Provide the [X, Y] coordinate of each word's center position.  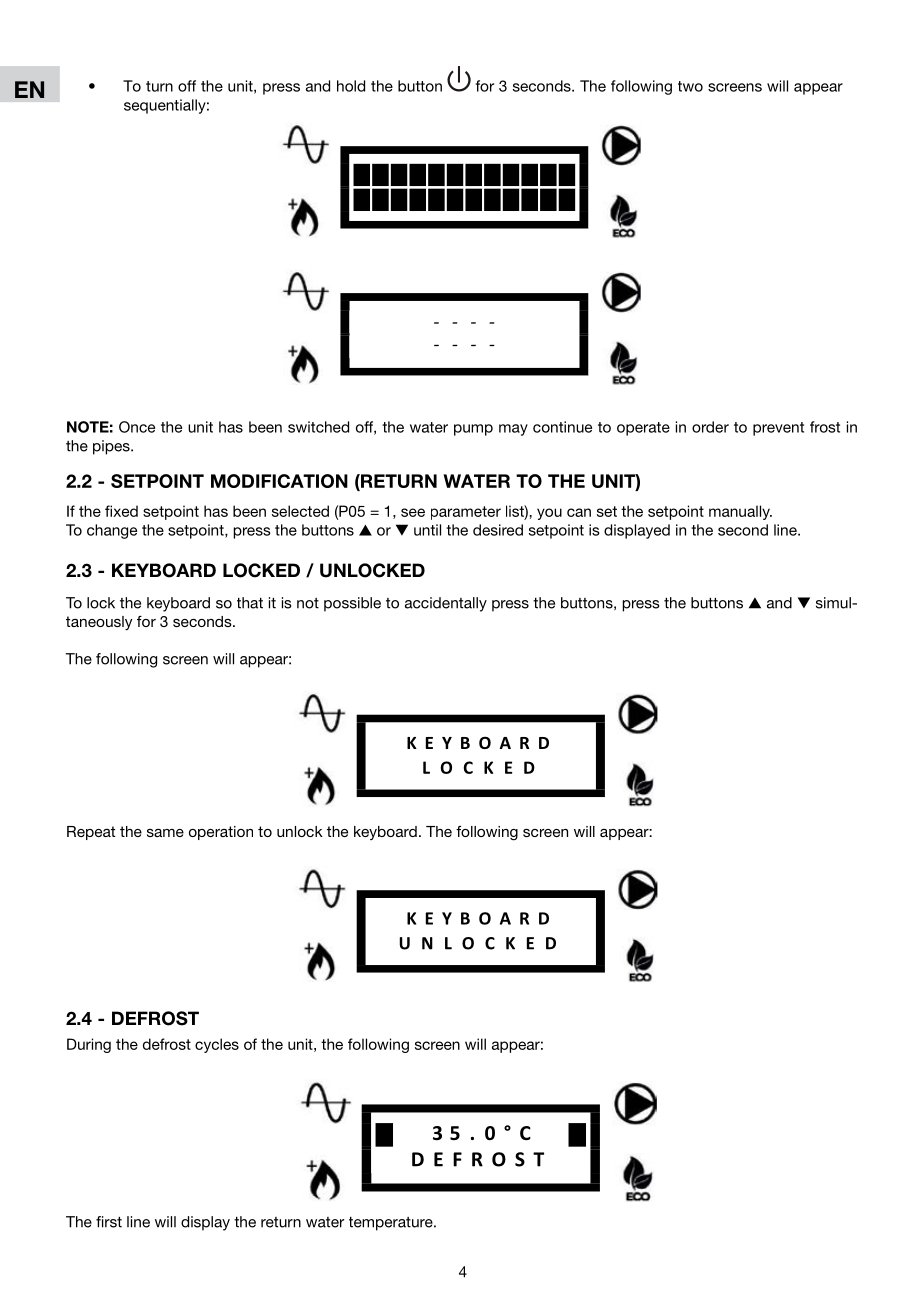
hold [351, 86]
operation [221, 833]
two [690, 86]
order [710, 427]
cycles [217, 1045]
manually [740, 512]
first [109, 1222]
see [413, 512]
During [89, 1045]
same [165, 832]
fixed [121, 511]
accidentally [446, 604]
